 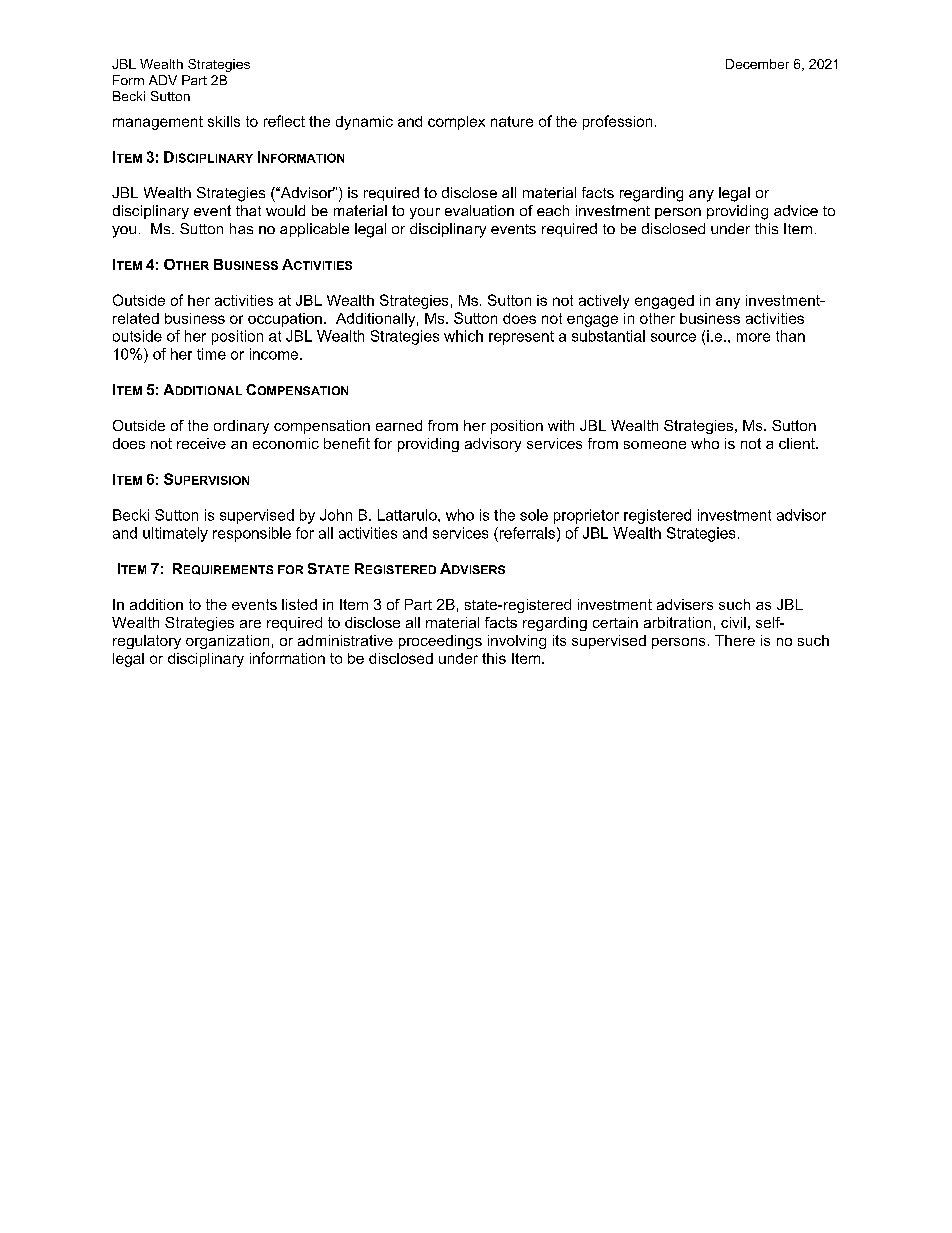 I want to click on evaluation, so click(x=479, y=210).
